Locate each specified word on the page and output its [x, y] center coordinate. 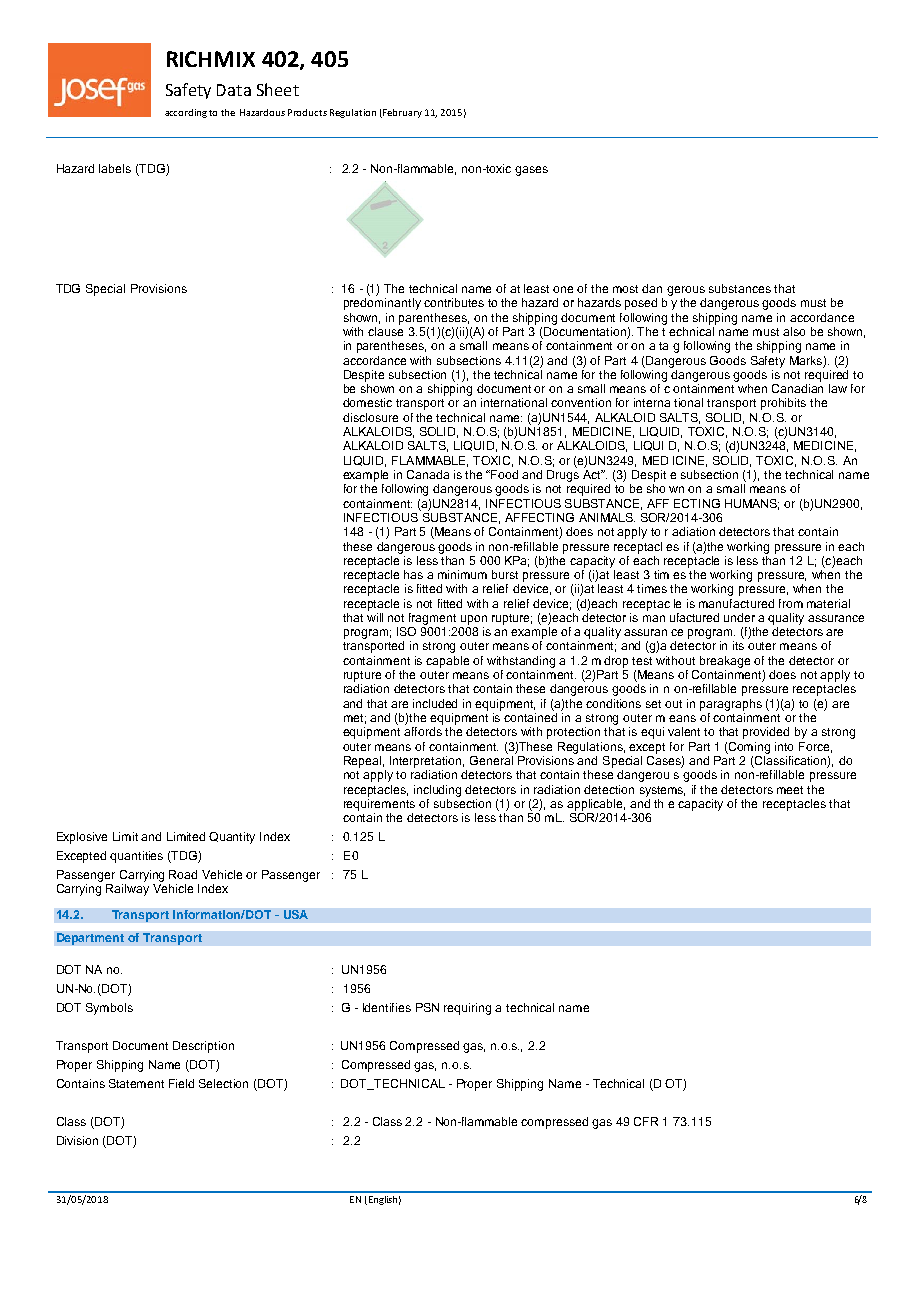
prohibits [783, 404]
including [437, 791]
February [401, 113]
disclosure [370, 417]
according [186, 113]
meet [790, 790]
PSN [427, 1007]
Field [181, 1083]
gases [531, 171]
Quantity [232, 838]
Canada [428, 474]
